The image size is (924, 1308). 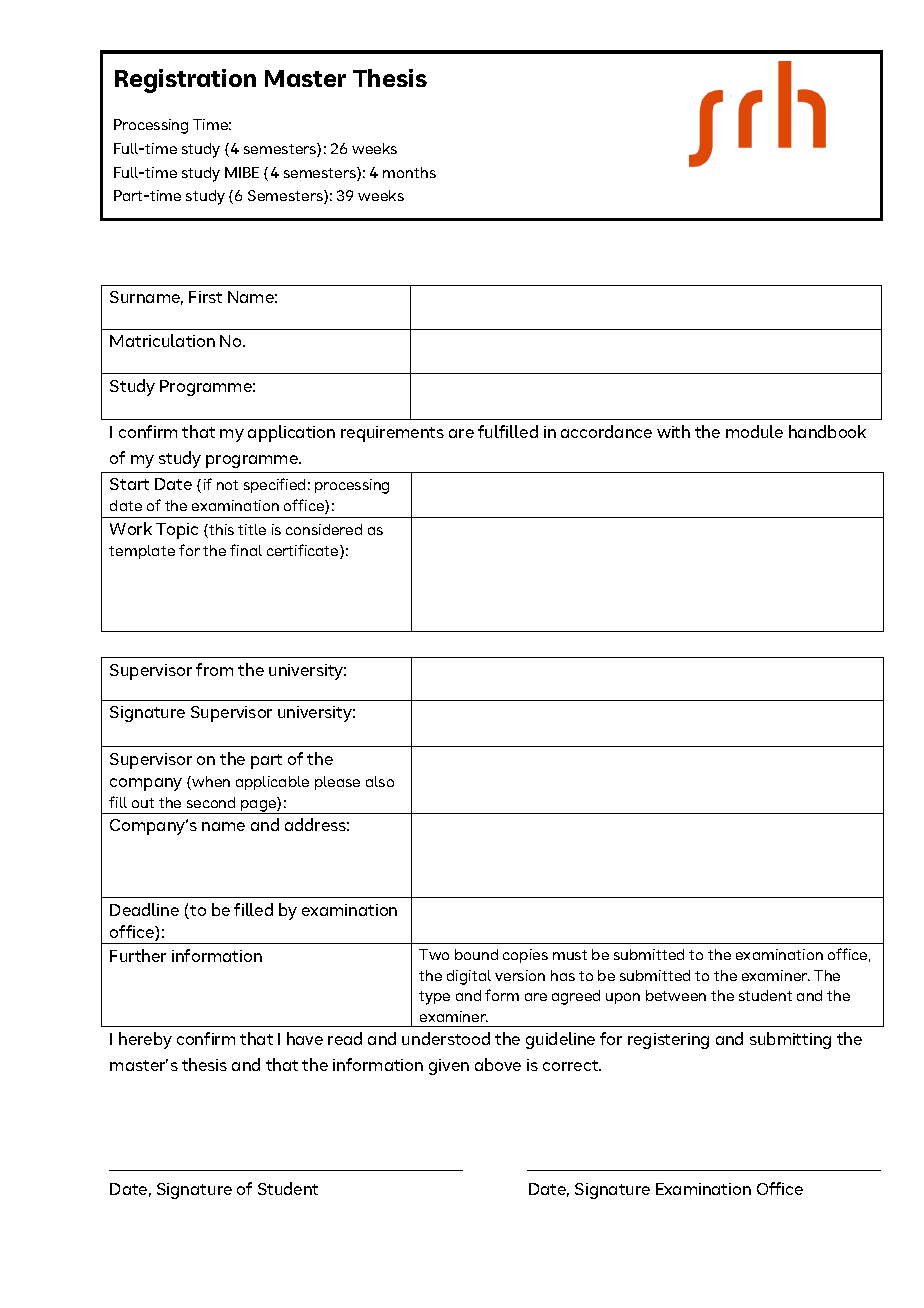 What do you see at coordinates (676, 995) in the image?
I see `between` at bounding box center [676, 995].
